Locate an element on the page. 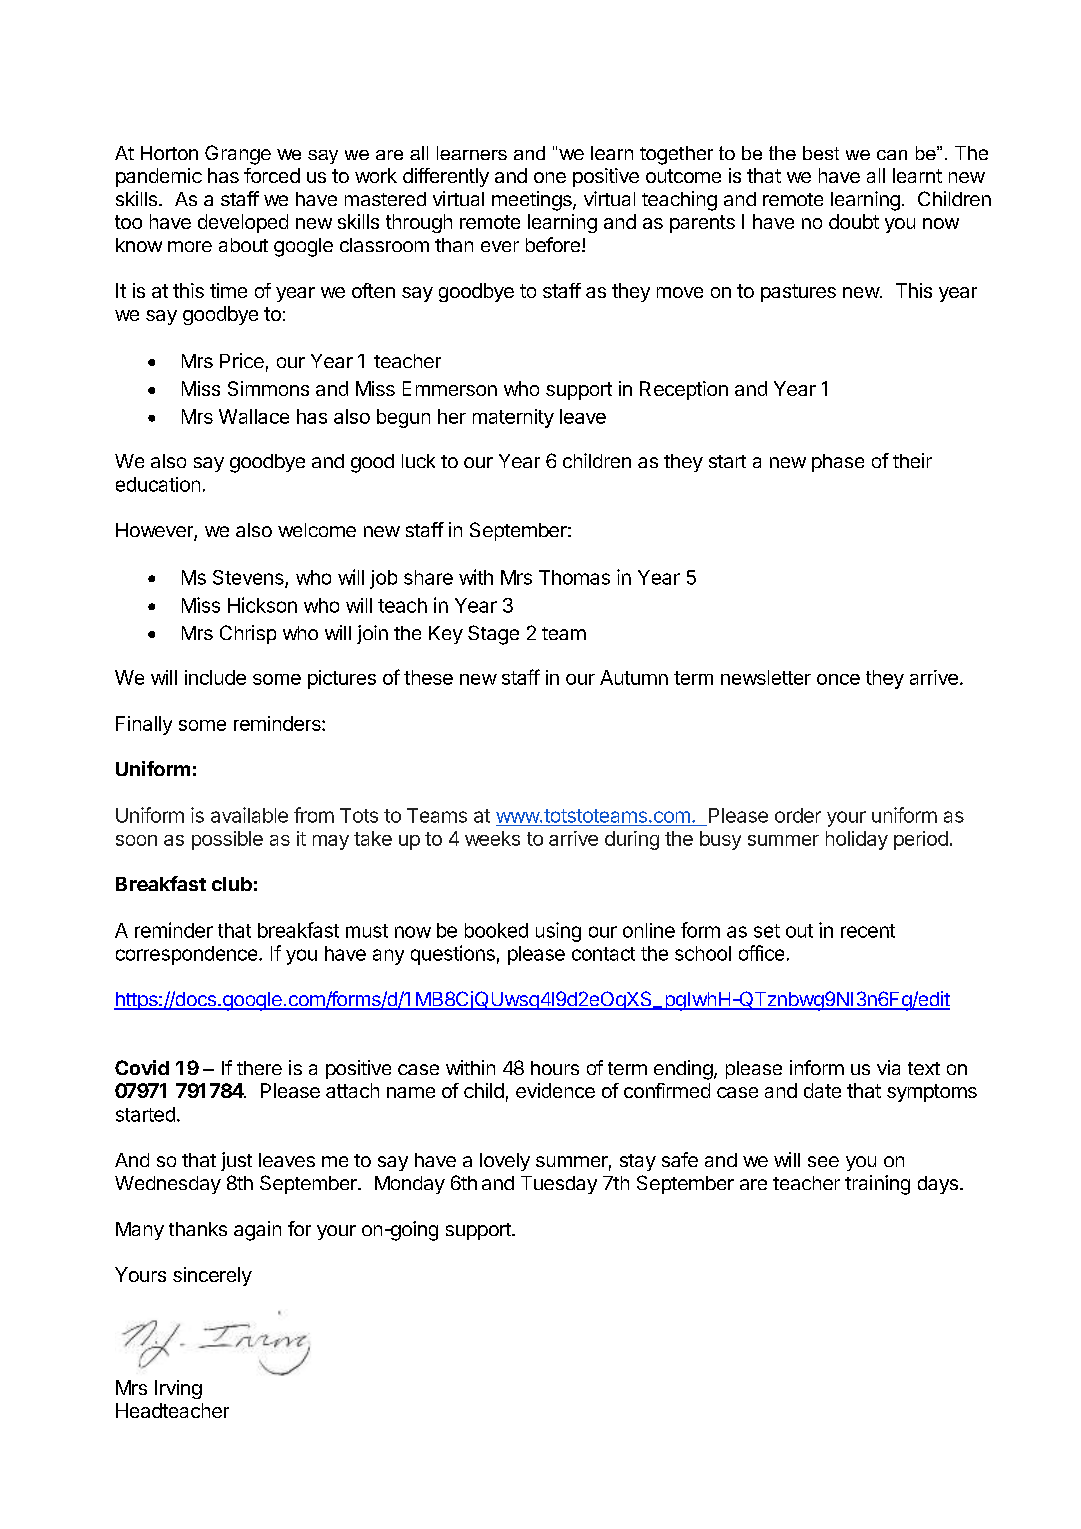 The image size is (1081, 1529). order is located at coordinates (798, 815).
